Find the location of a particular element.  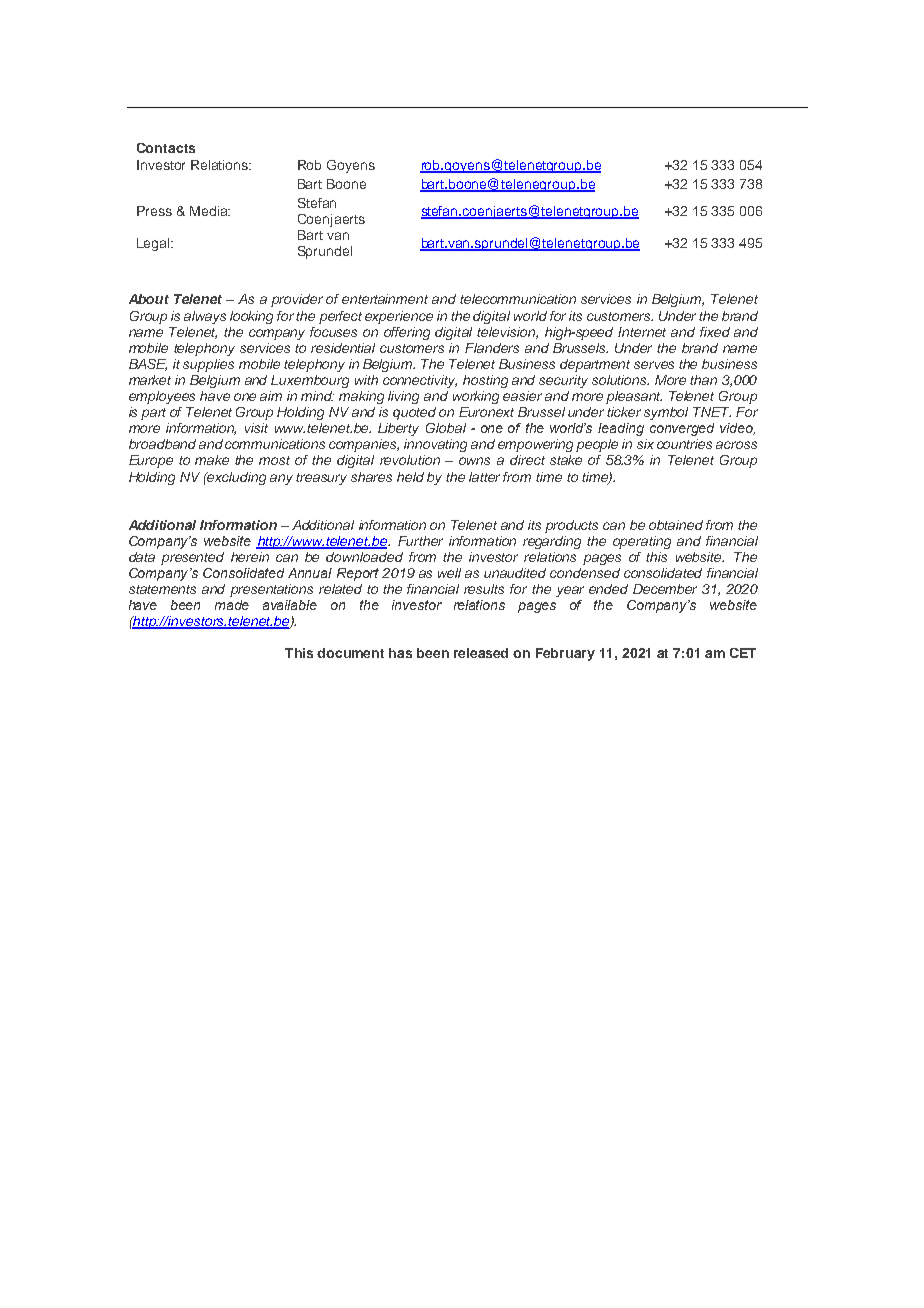

Media is located at coordinates (210, 211).
